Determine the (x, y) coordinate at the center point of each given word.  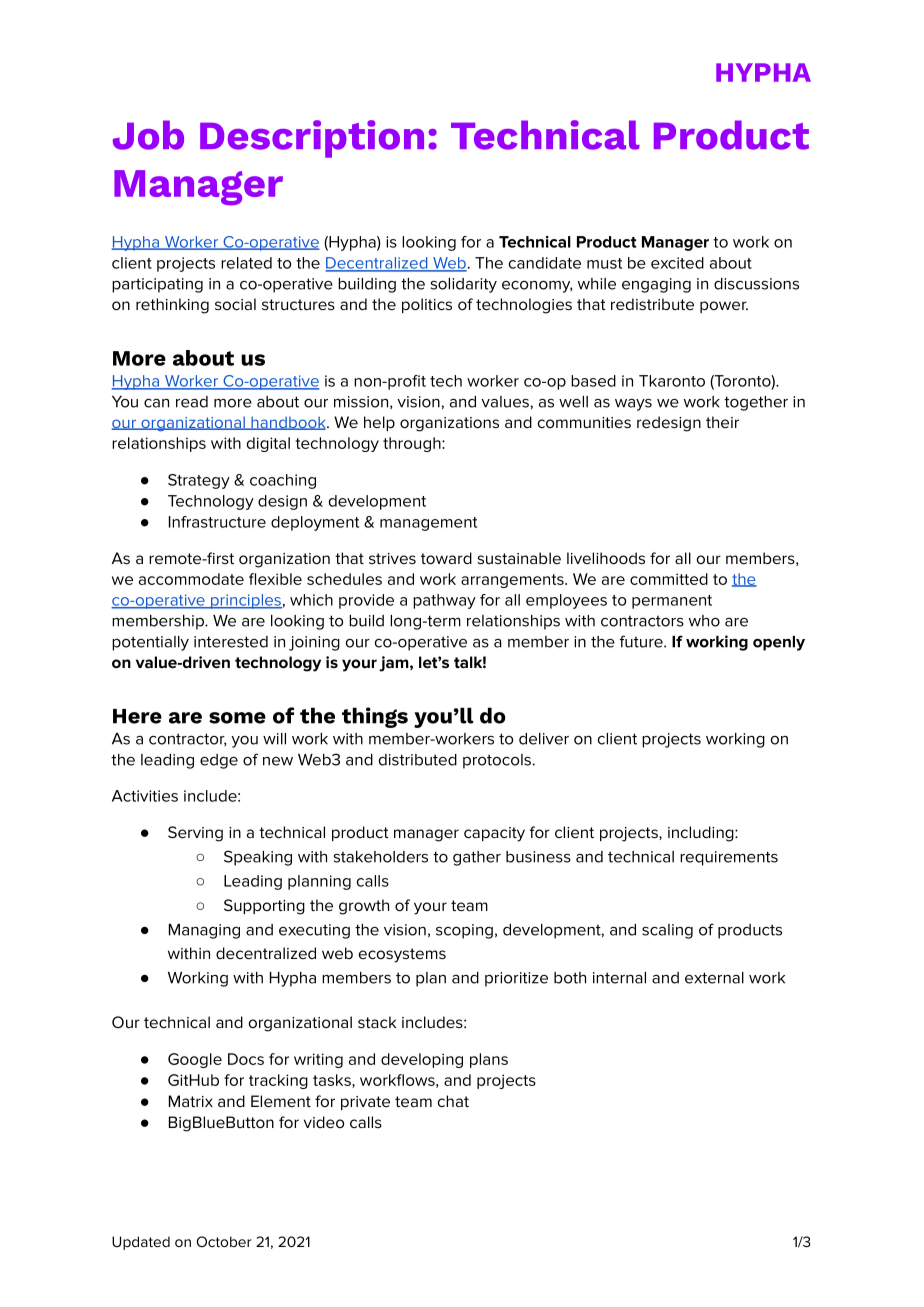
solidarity (464, 285)
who (704, 621)
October (224, 1241)
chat (453, 1101)
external (714, 978)
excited (677, 263)
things (375, 717)
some (237, 718)
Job (148, 135)
